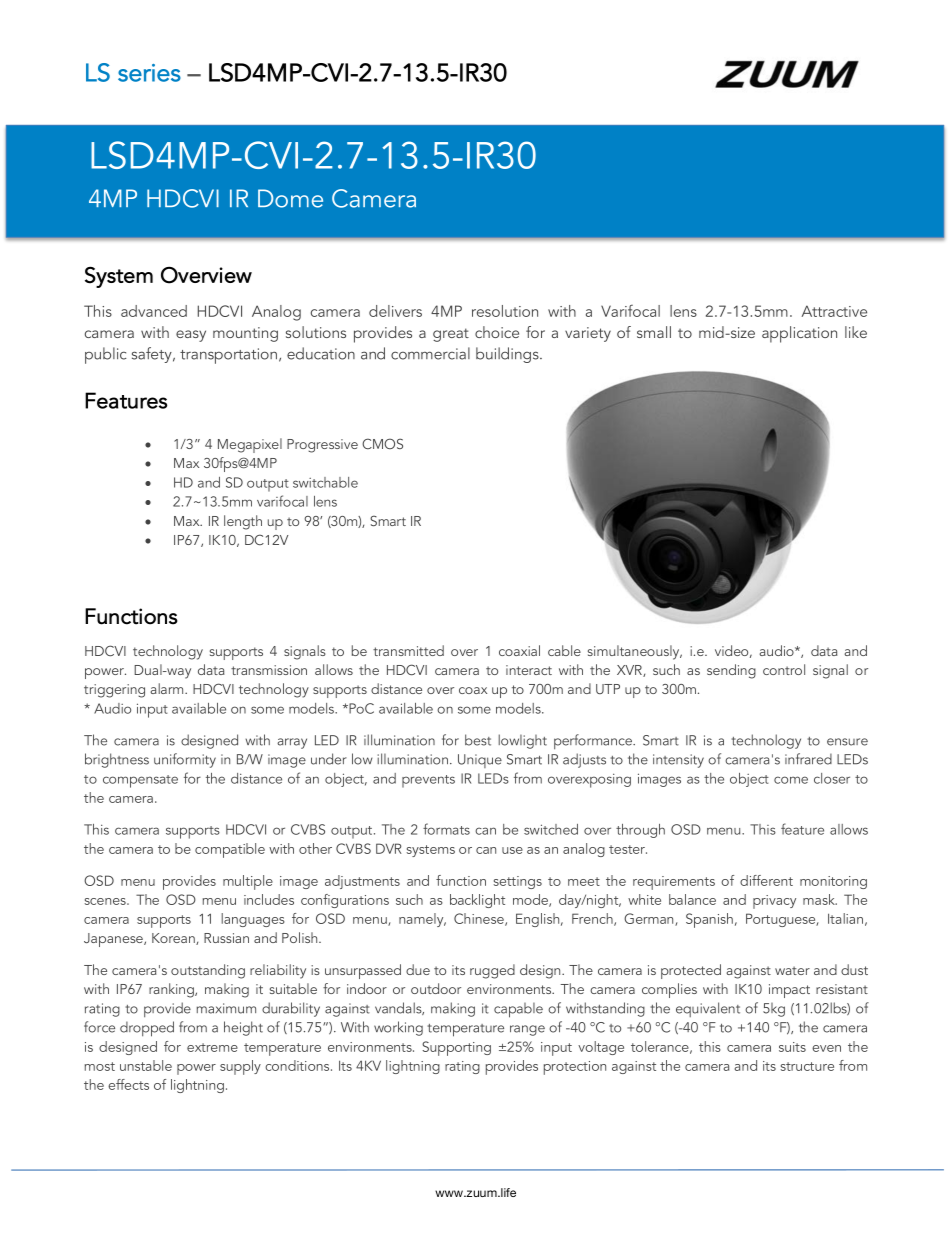 This screenshot has height=1233, width=952. Describe the element at coordinates (290, 198) in the screenshot. I see `Dome` at that location.
